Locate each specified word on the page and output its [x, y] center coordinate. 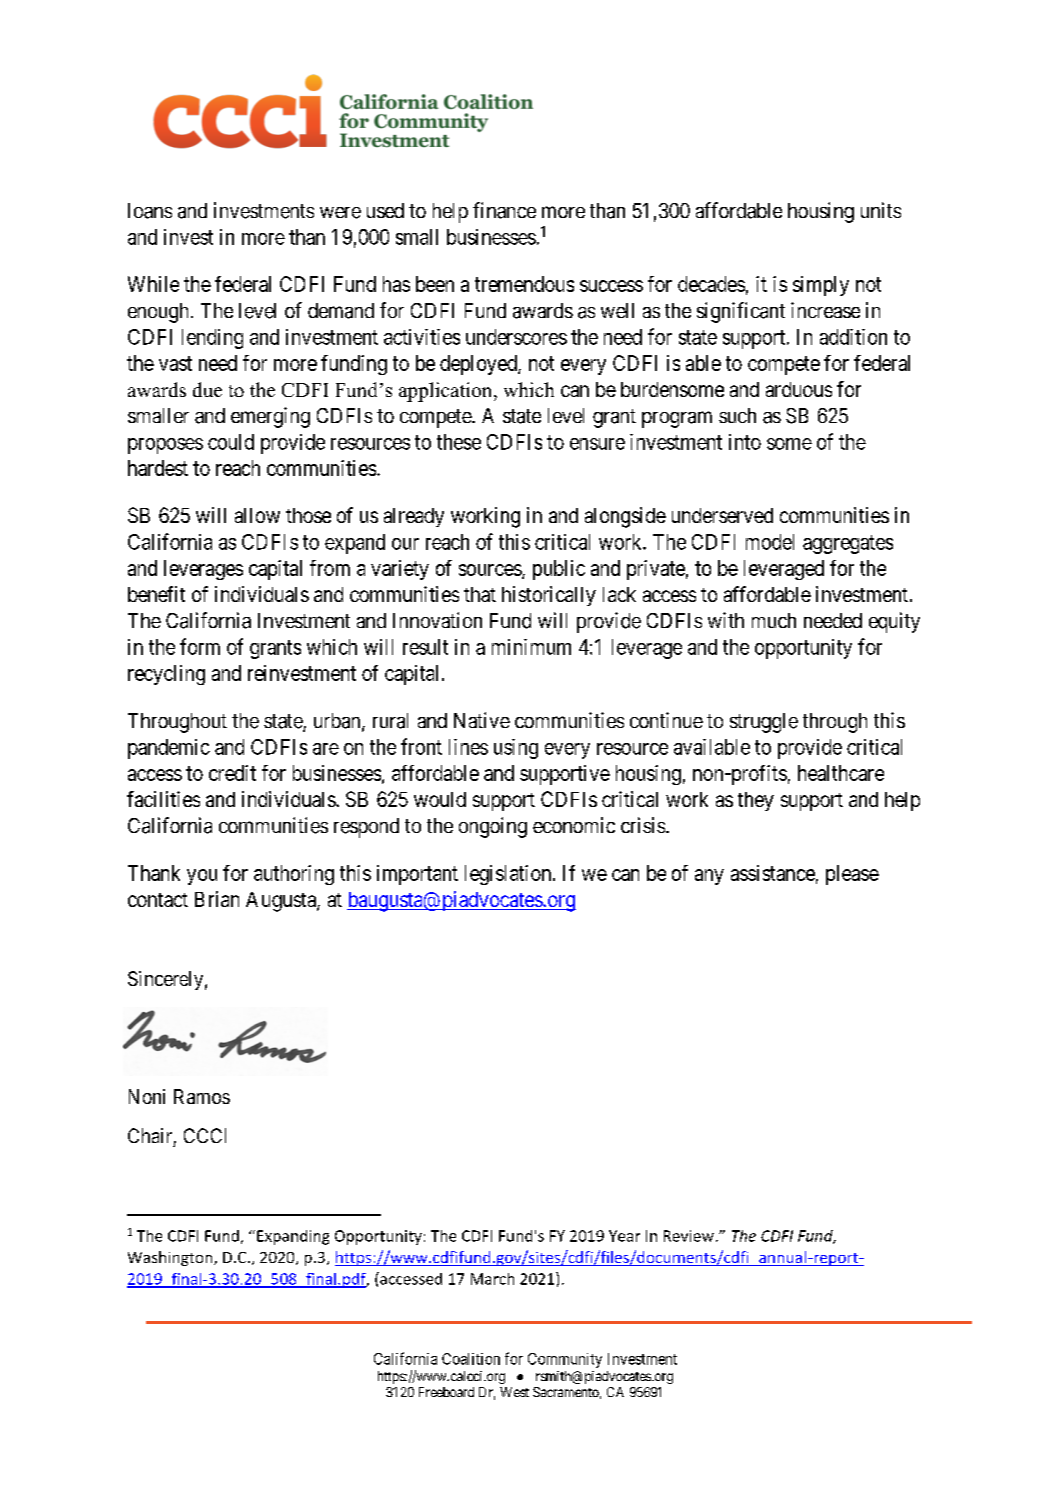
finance [504, 210]
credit [232, 773]
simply [821, 286]
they [756, 801]
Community [565, 1360]
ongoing [493, 827]
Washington [171, 1258]
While [153, 284]
